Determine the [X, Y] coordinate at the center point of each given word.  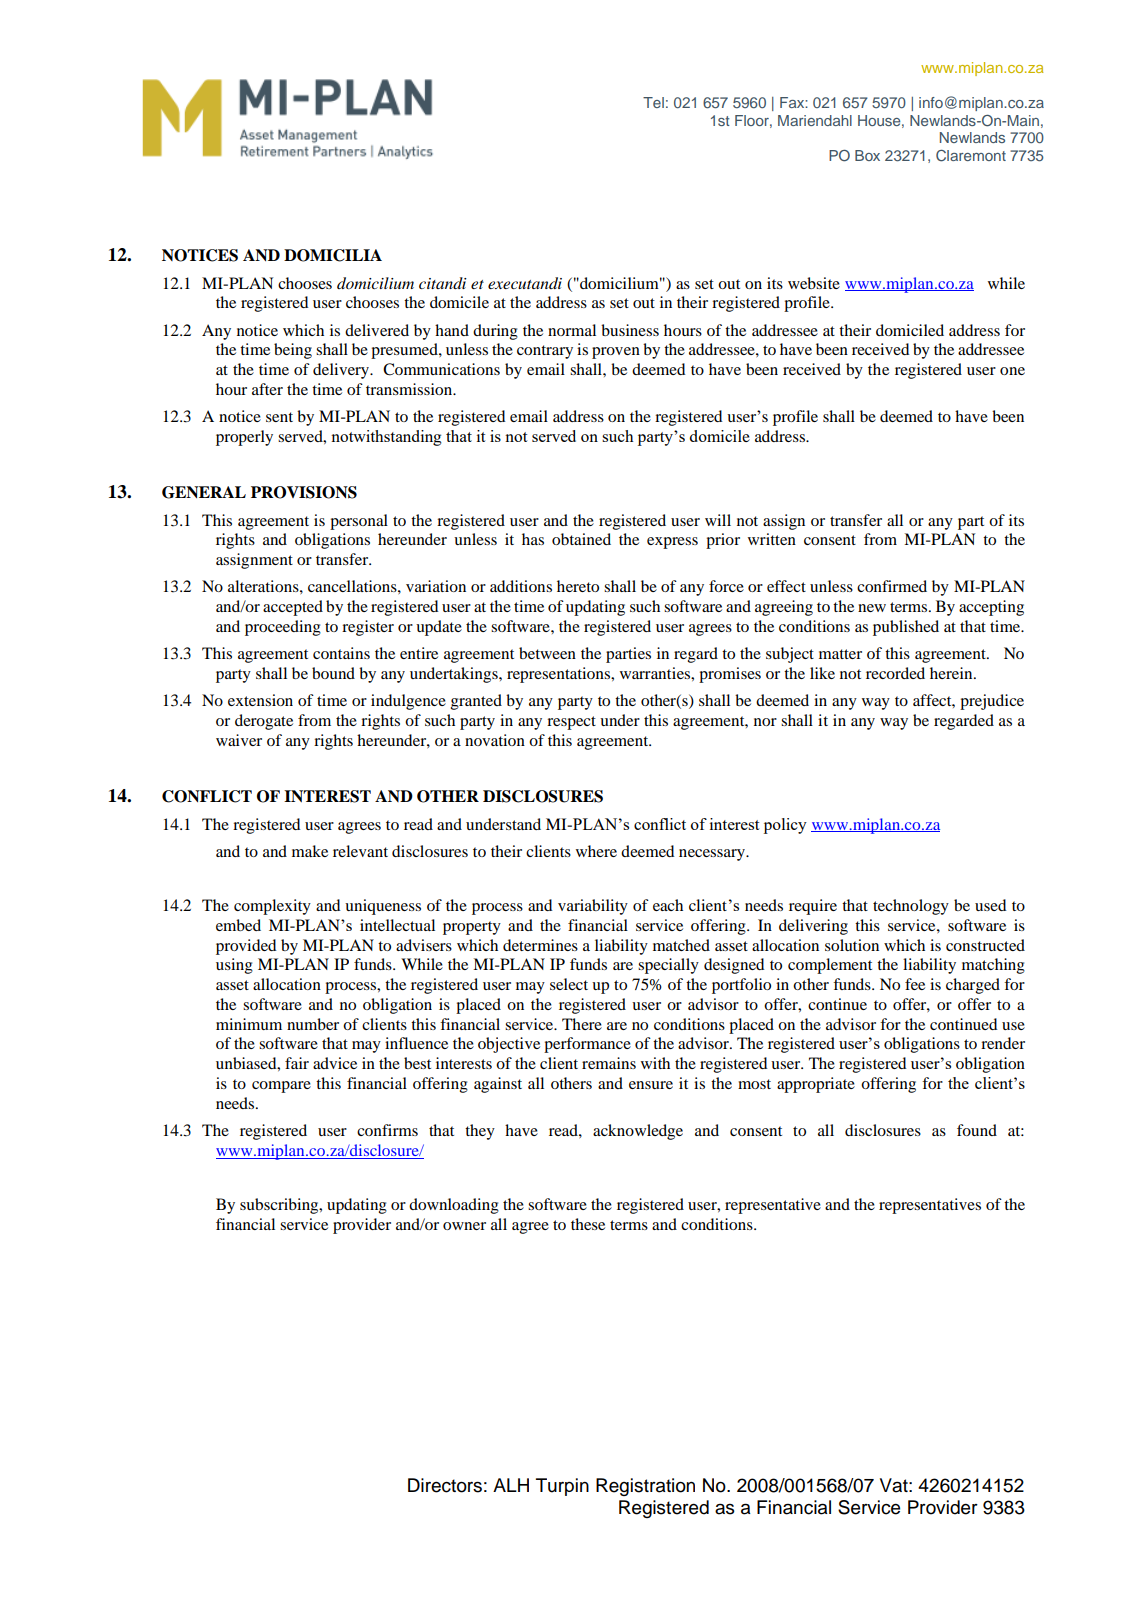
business [630, 330]
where [596, 851]
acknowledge [638, 1132]
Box [867, 155]
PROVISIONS [304, 492]
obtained [581, 539]
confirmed [892, 586]
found [977, 1130]
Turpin [562, 1487]
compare [281, 1087]
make [310, 851]
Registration [645, 1487]
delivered [377, 330]
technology [911, 907]
